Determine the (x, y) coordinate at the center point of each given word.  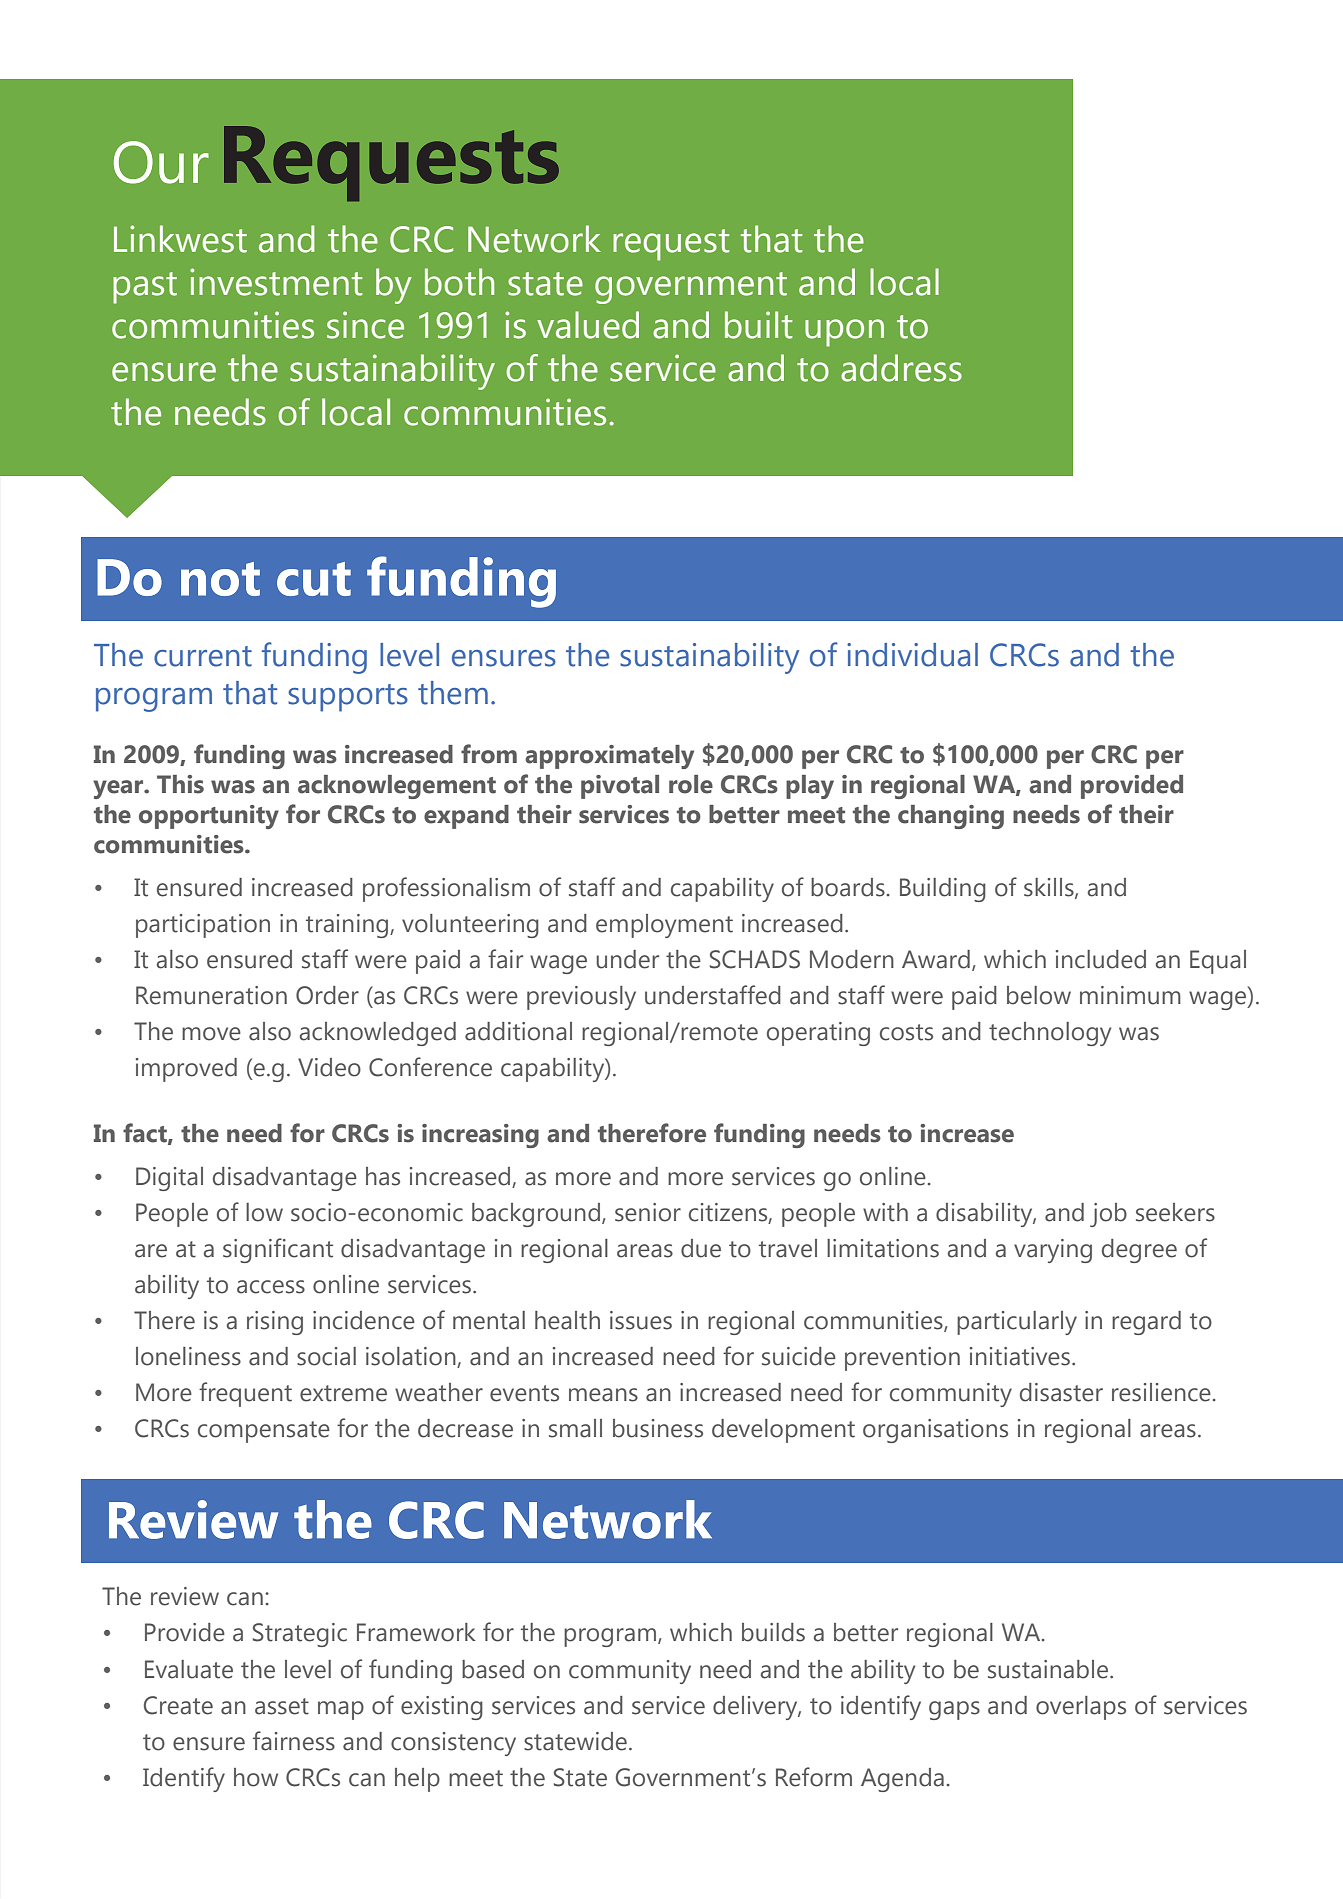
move (211, 1034)
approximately (609, 757)
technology (1050, 1034)
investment (276, 282)
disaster (1061, 1392)
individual (912, 655)
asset (282, 1706)
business (658, 1428)
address (901, 368)
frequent (245, 1394)
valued (588, 325)
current (203, 656)
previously (581, 998)
